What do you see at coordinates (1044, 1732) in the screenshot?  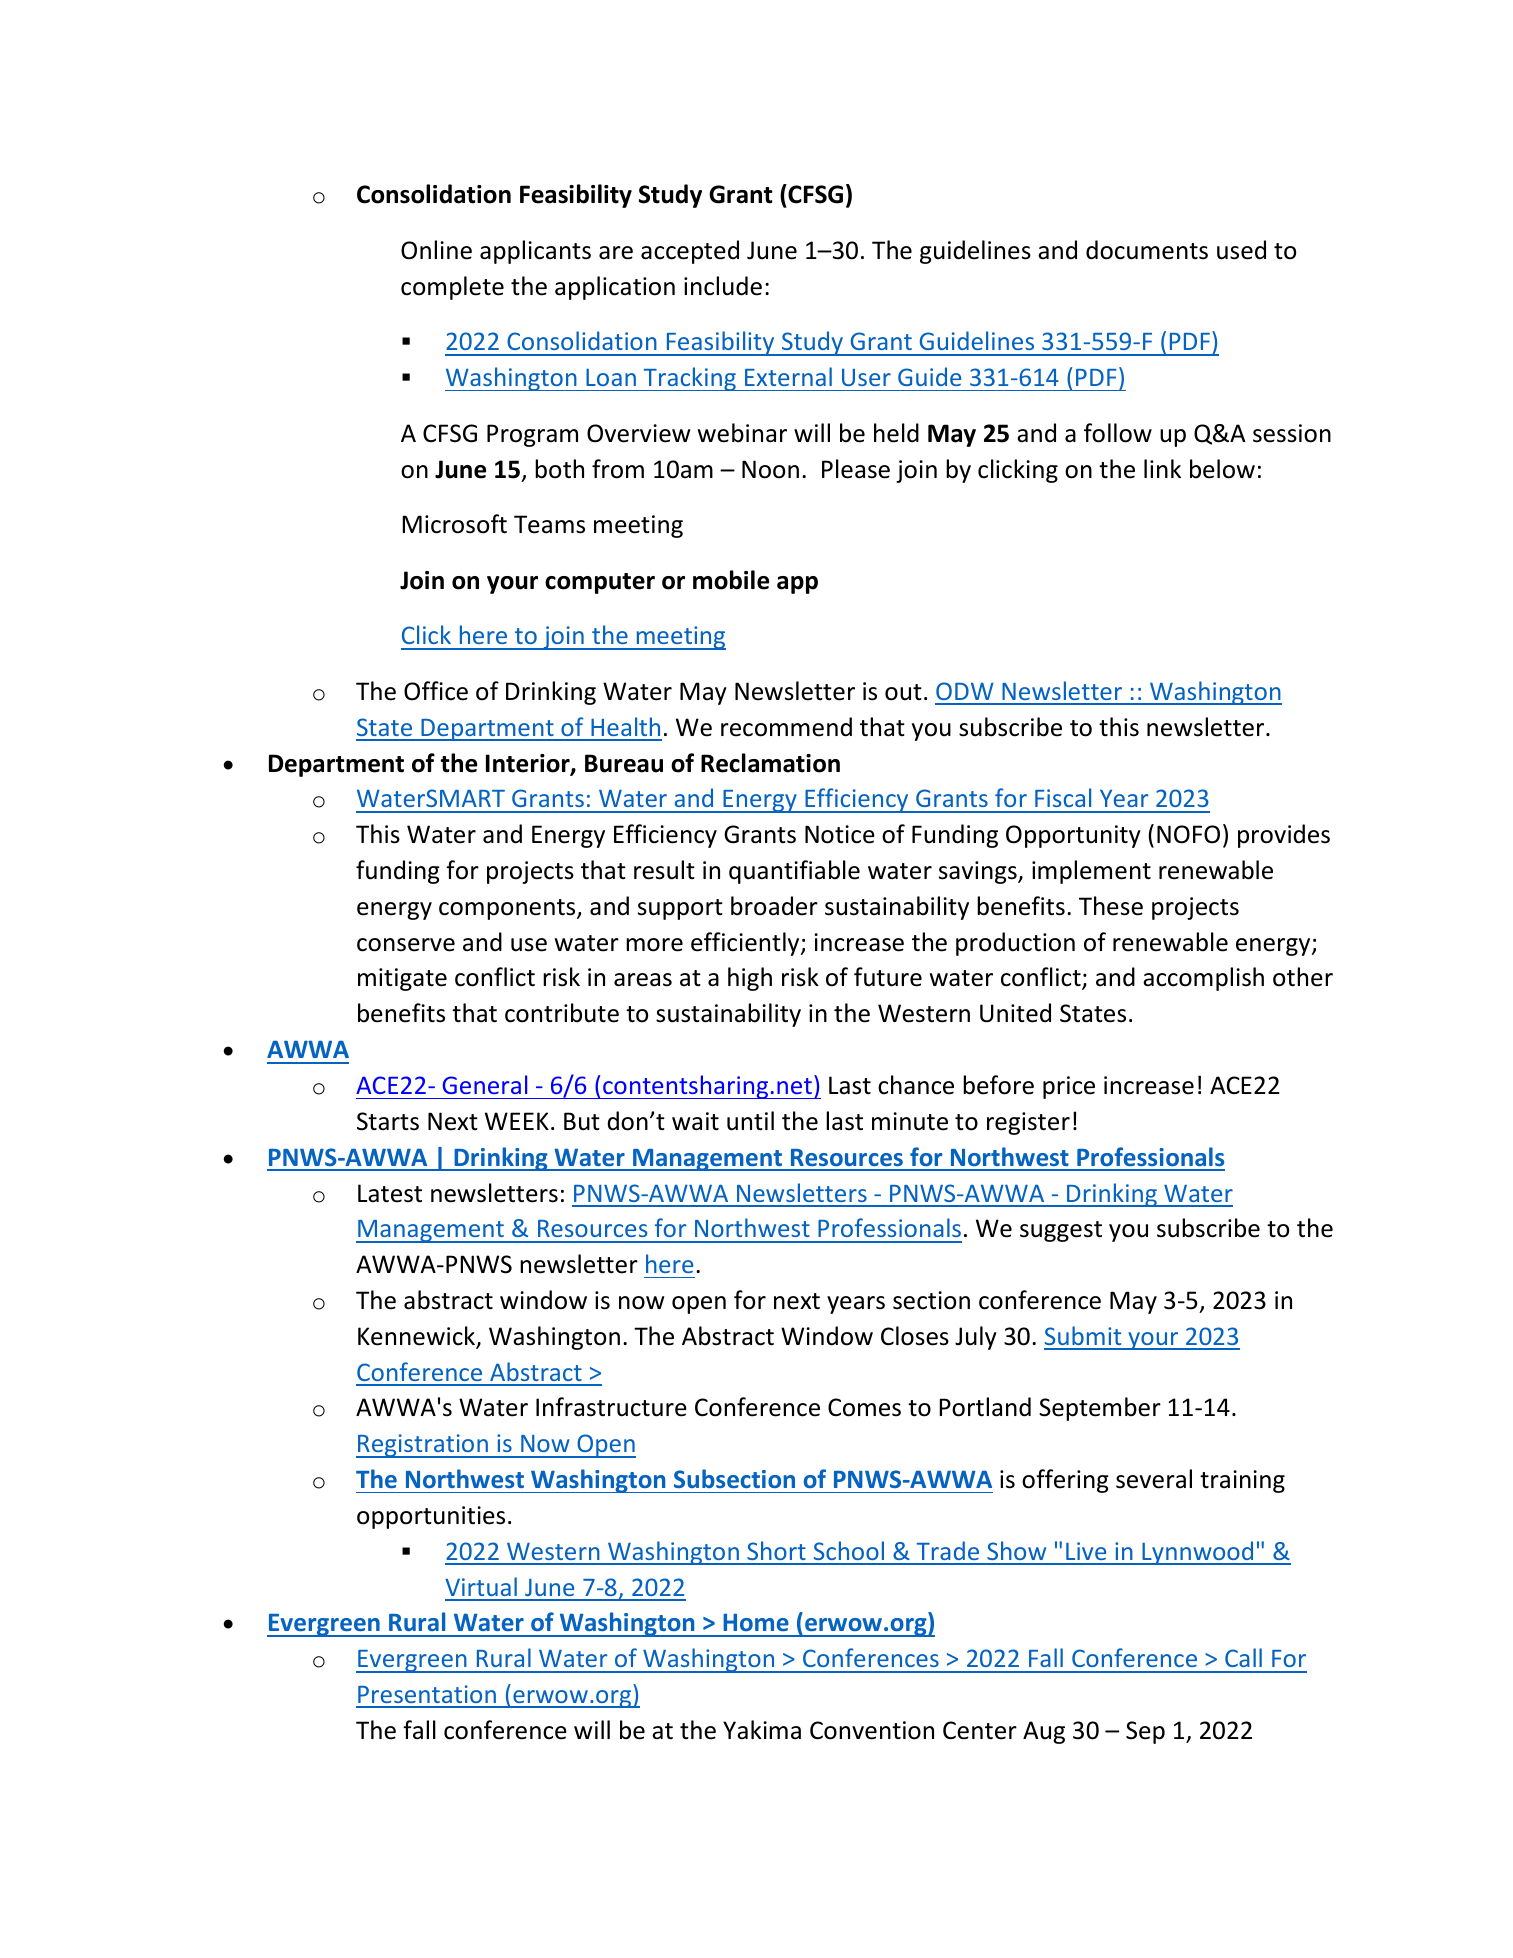 I see `Aug` at bounding box center [1044, 1732].
